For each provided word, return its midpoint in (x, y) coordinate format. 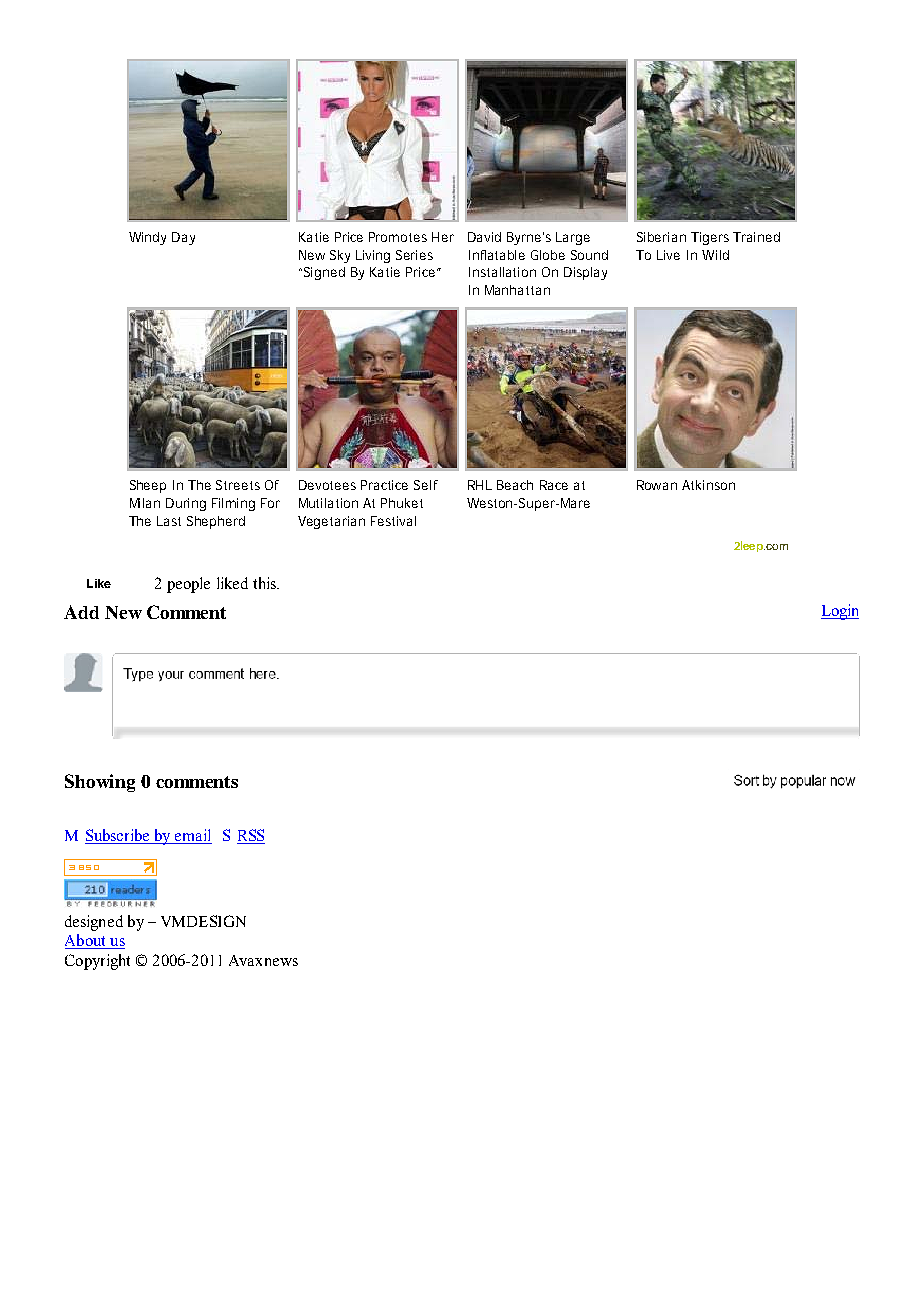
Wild (715, 255)
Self (426, 485)
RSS (251, 836)
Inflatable (497, 255)
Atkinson (708, 485)
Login (840, 612)
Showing (100, 783)
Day (183, 238)
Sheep (148, 486)
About (86, 941)
